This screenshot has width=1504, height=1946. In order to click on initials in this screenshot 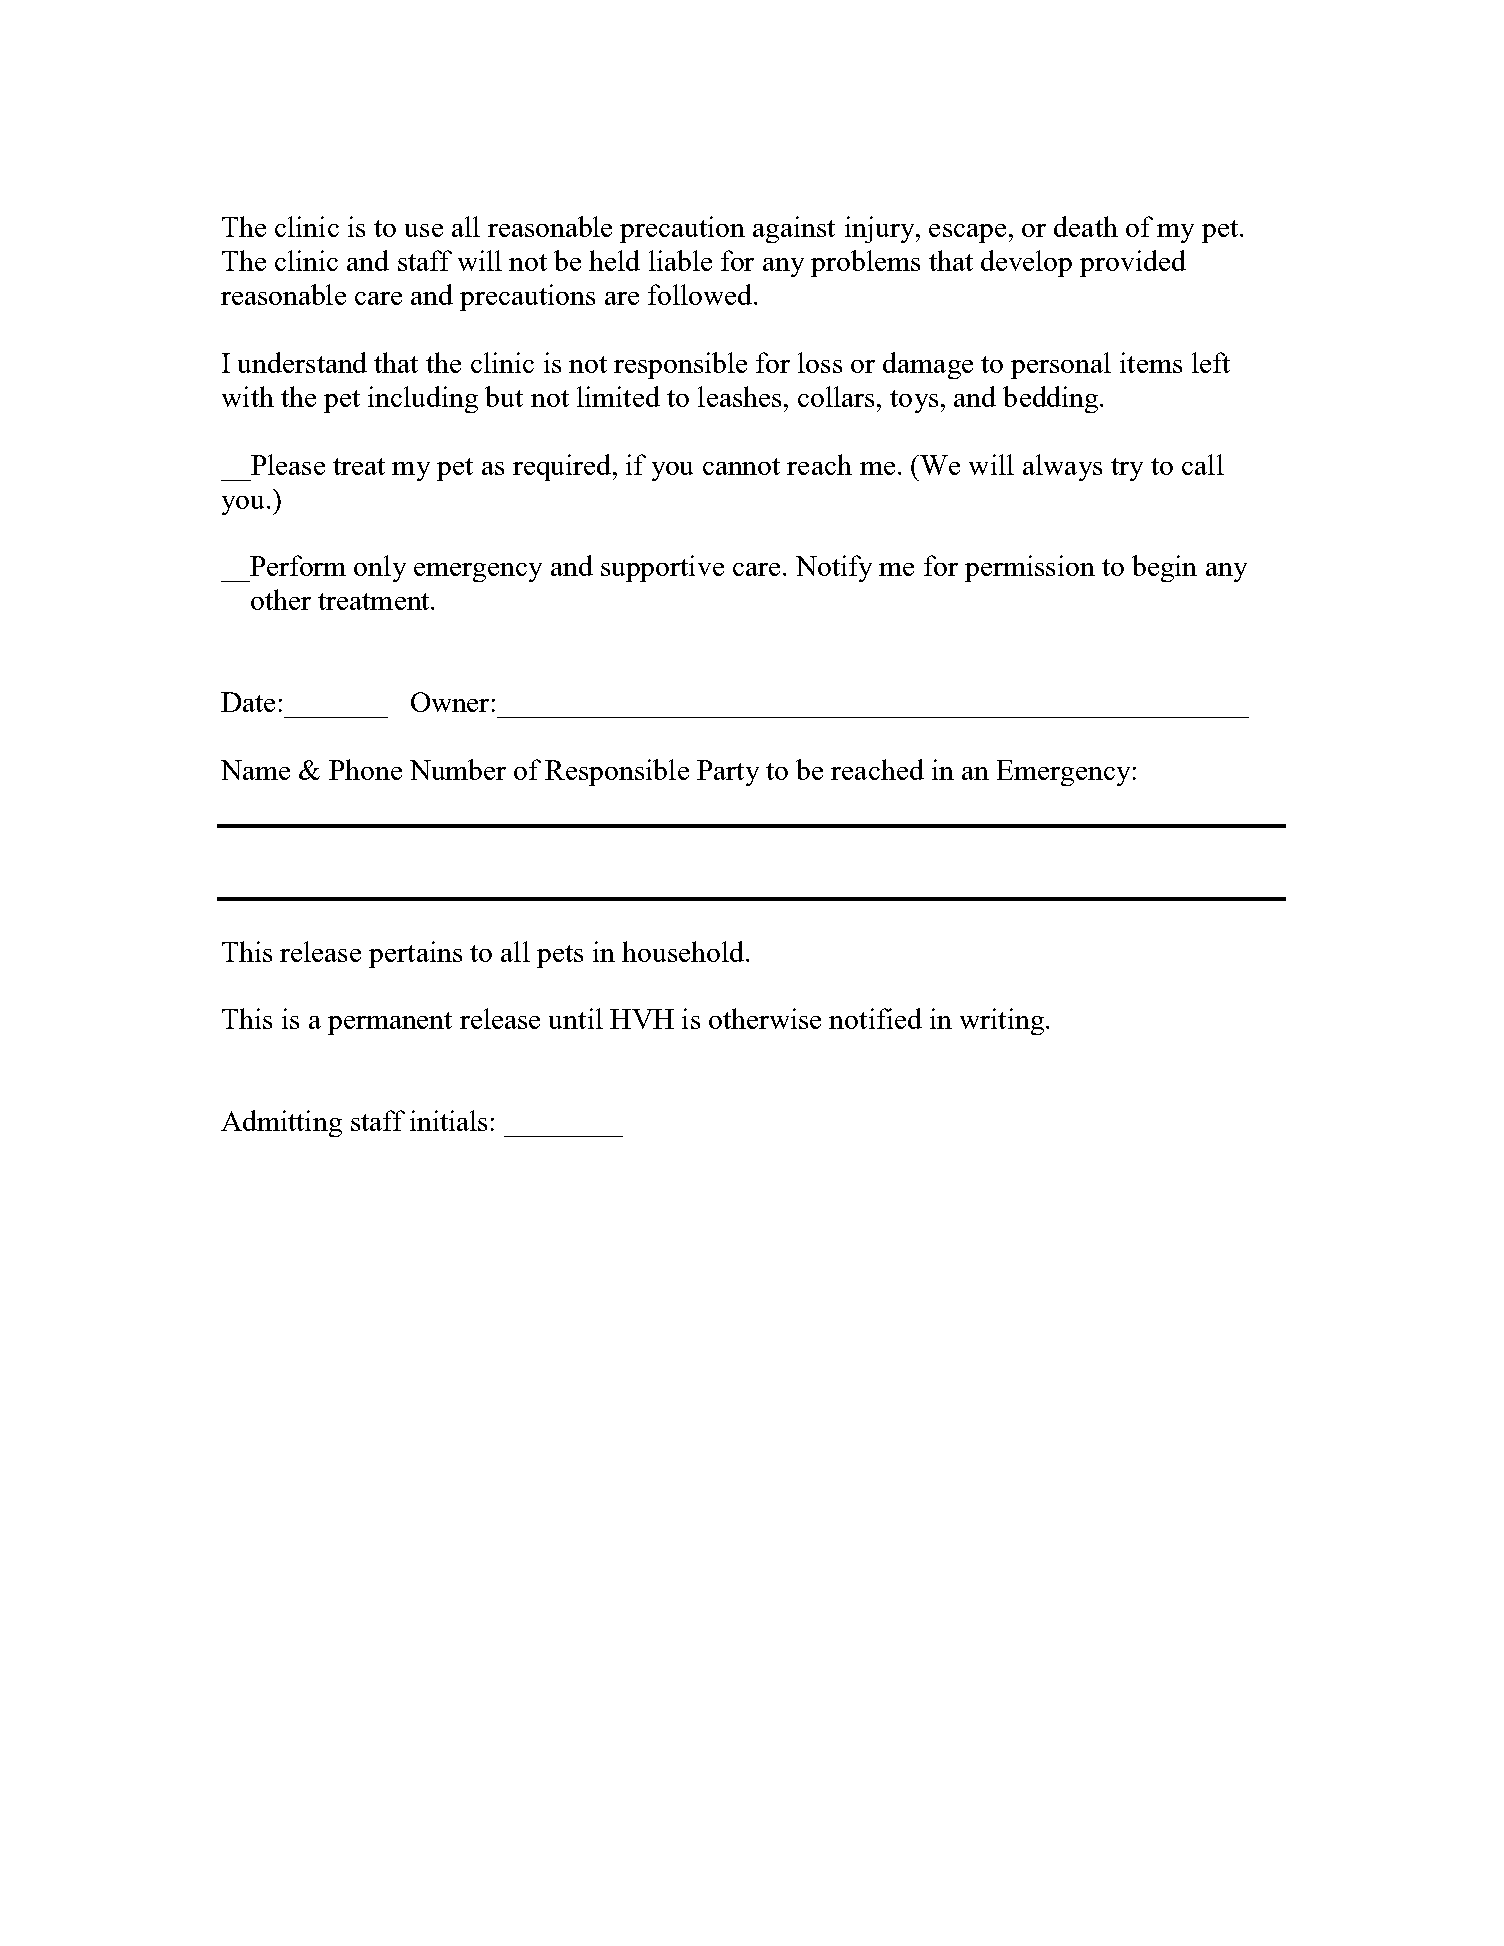, I will do `click(448, 1120)`.
